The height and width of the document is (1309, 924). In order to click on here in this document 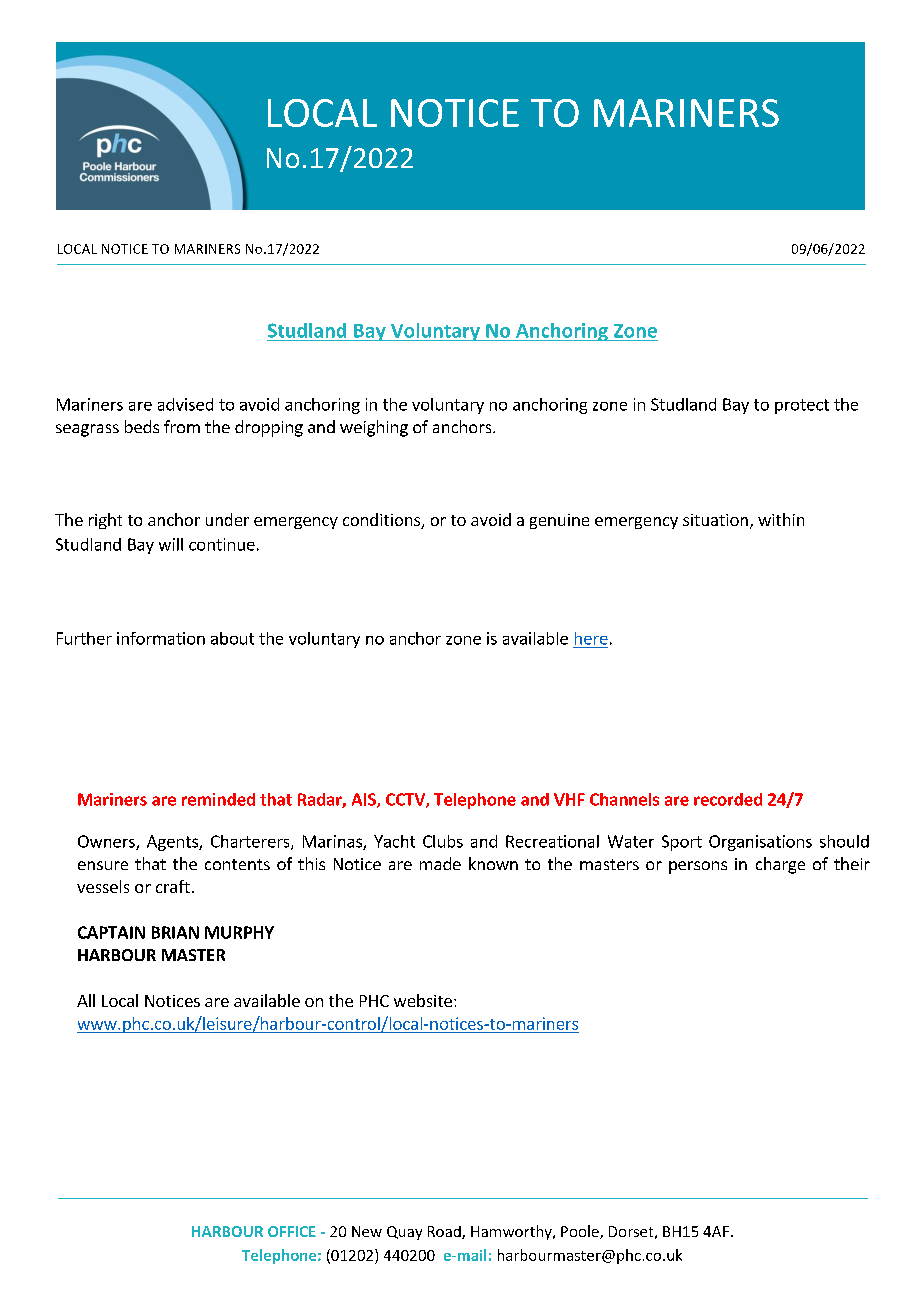, I will do `click(591, 638)`.
